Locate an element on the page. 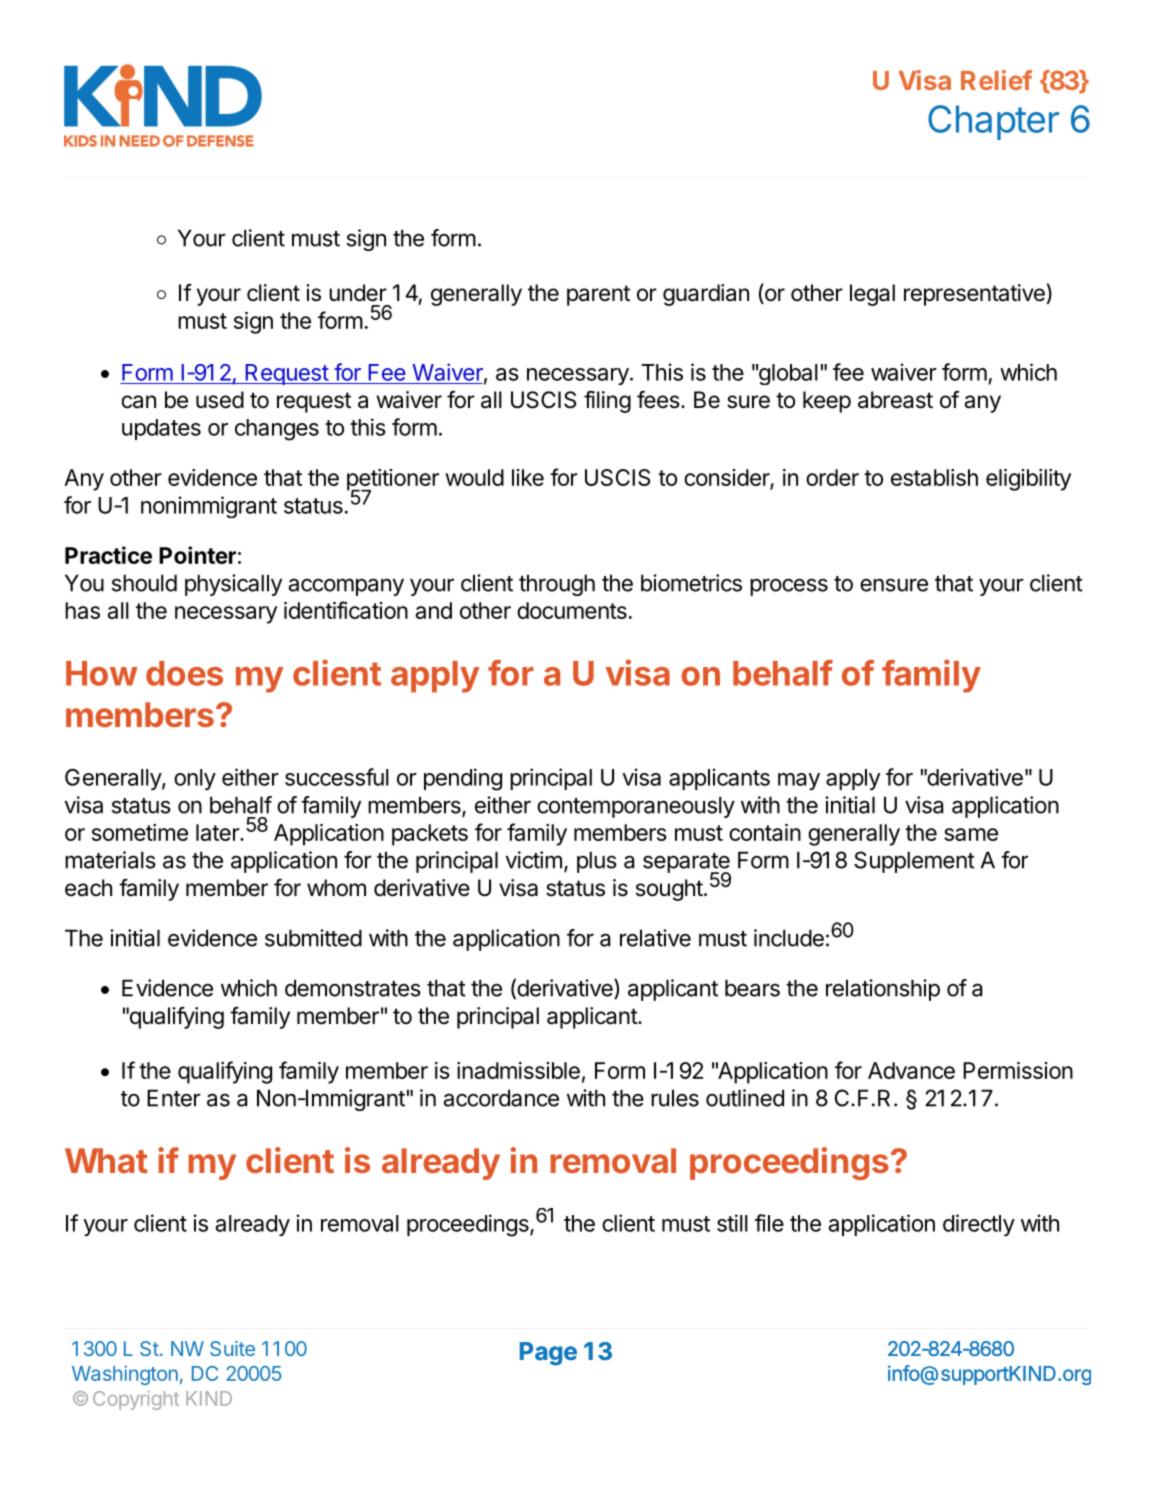 This image has width=1153, height=1492. updates is located at coordinates (161, 429).
